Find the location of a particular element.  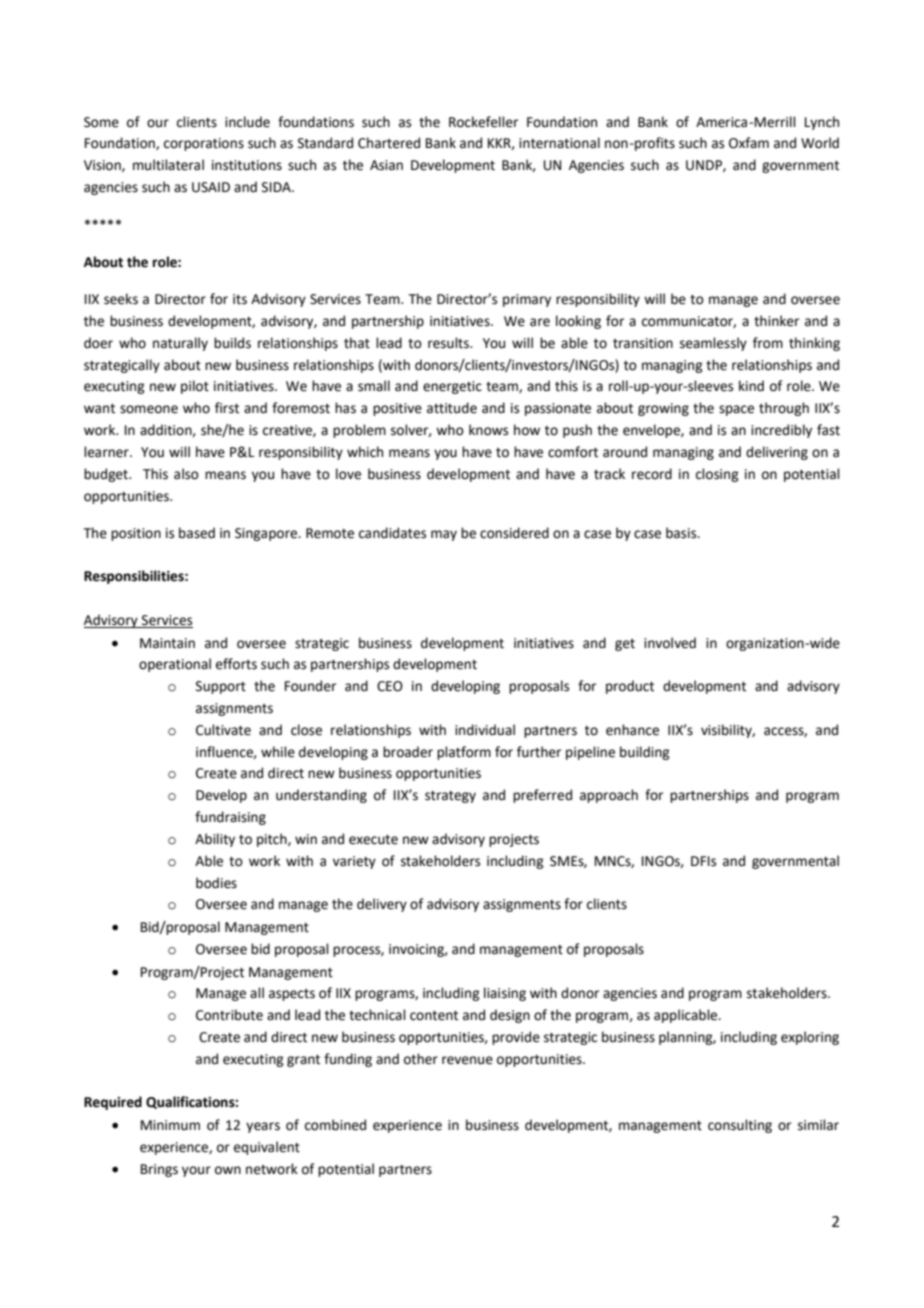

basis is located at coordinates (682, 533).
